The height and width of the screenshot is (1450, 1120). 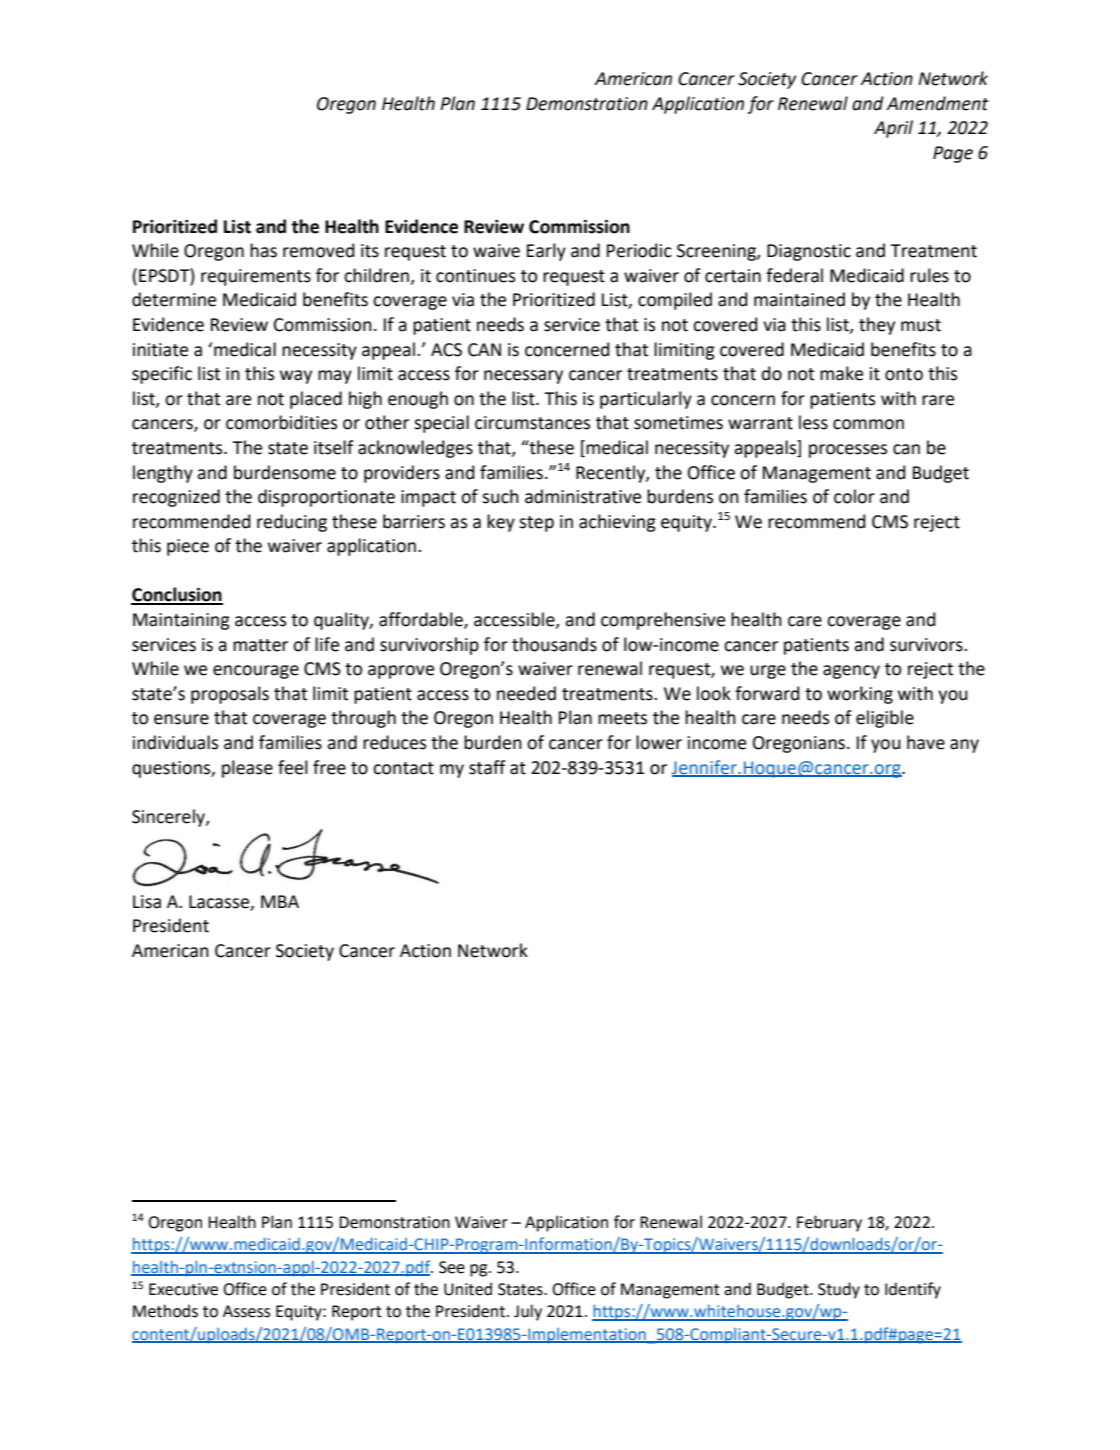 What do you see at coordinates (893, 129) in the screenshot?
I see `April` at bounding box center [893, 129].
